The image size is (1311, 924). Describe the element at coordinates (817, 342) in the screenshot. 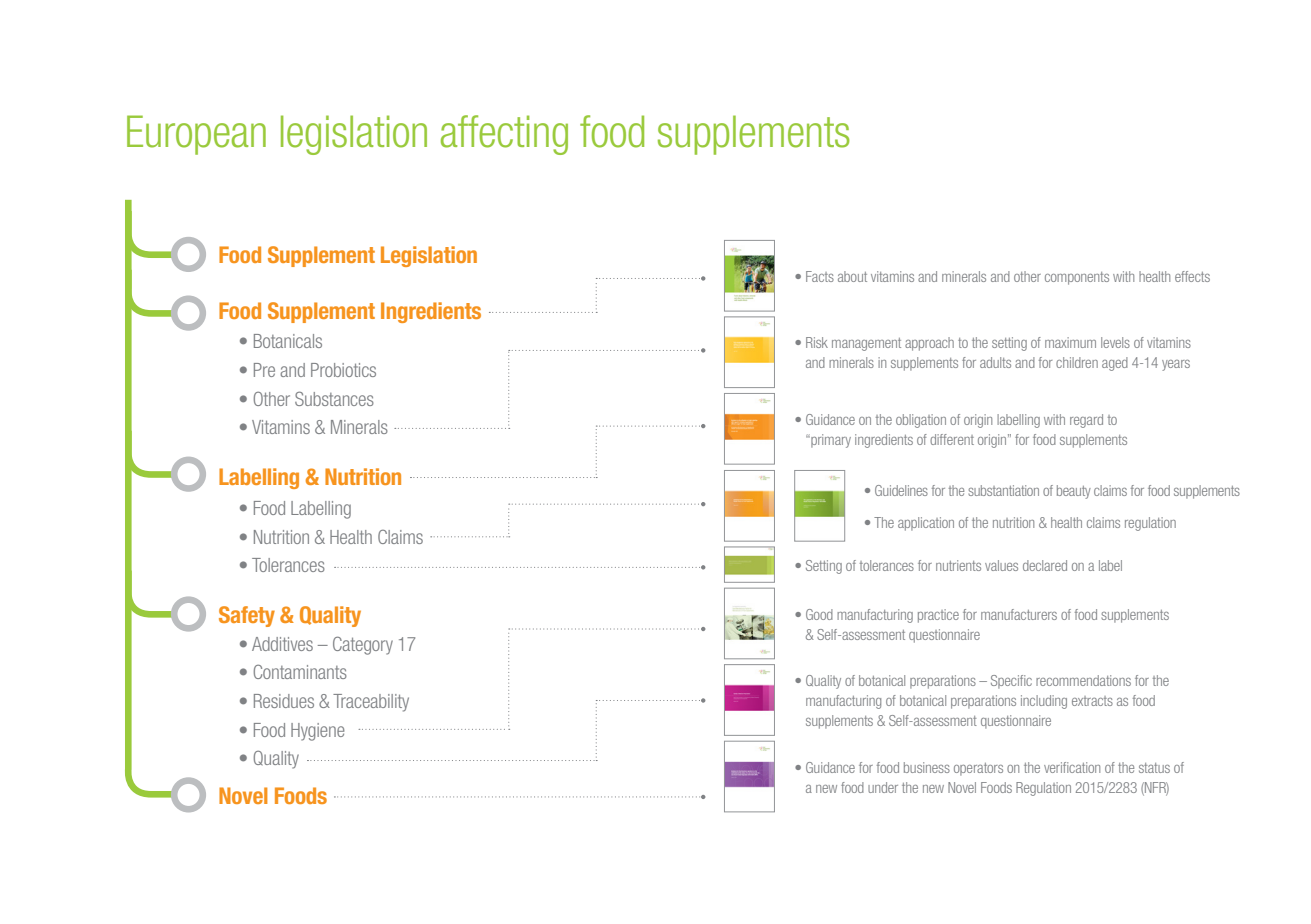

I see `Risk` at that location.
